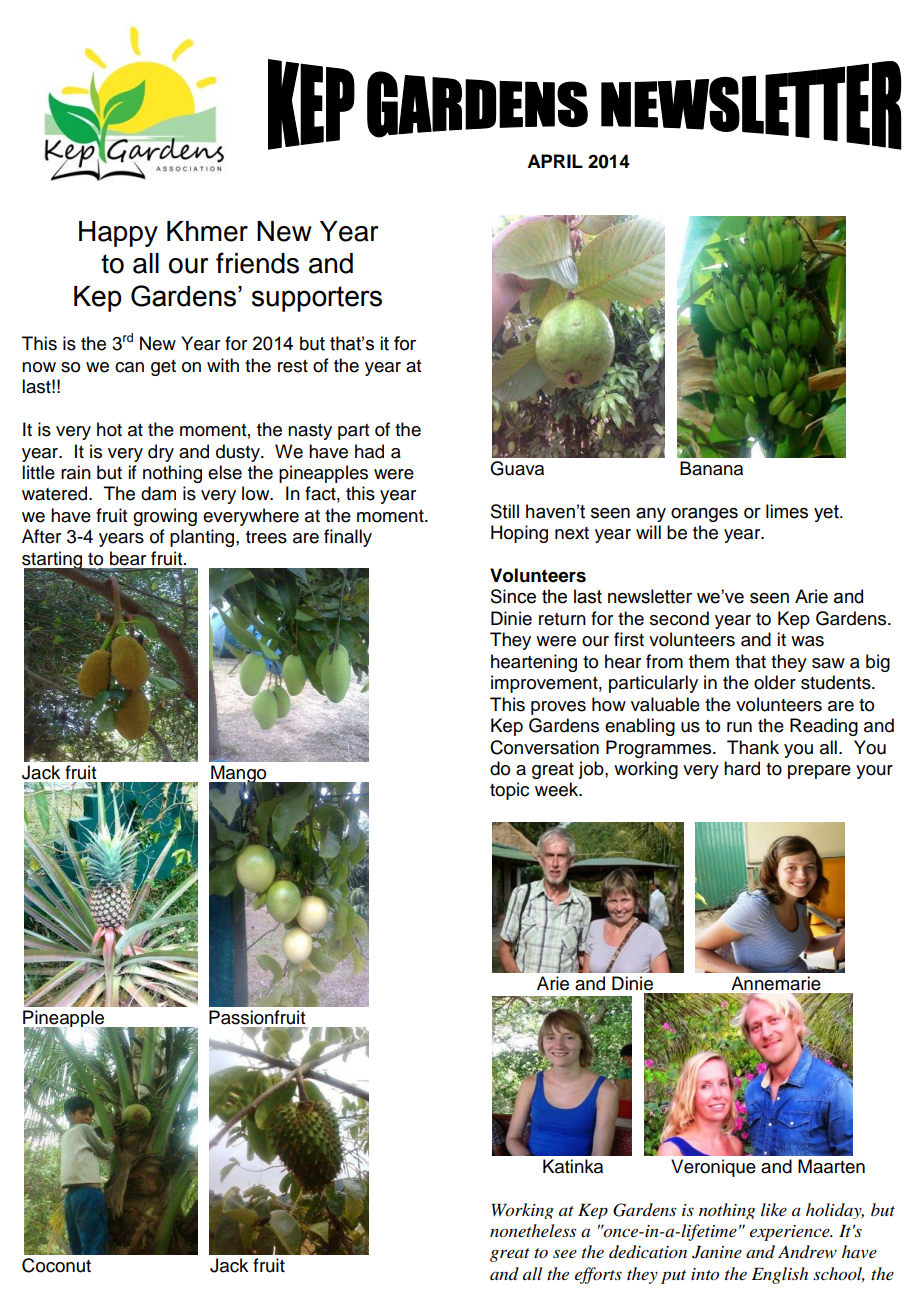  Describe the element at coordinates (118, 234) in the document. I see `Happy` at that location.
